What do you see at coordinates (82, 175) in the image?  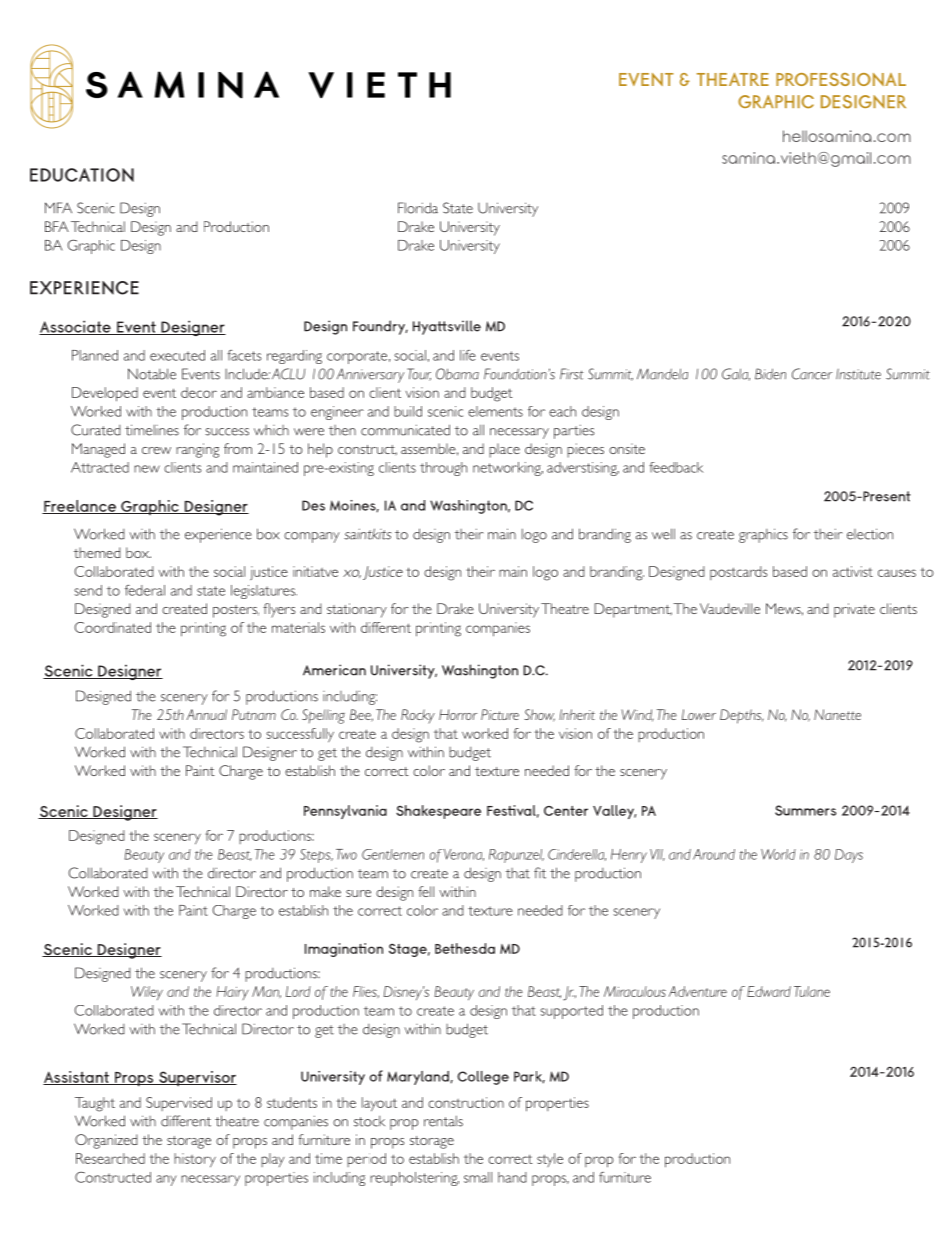 I see `EDUCATION` at bounding box center [82, 175].
